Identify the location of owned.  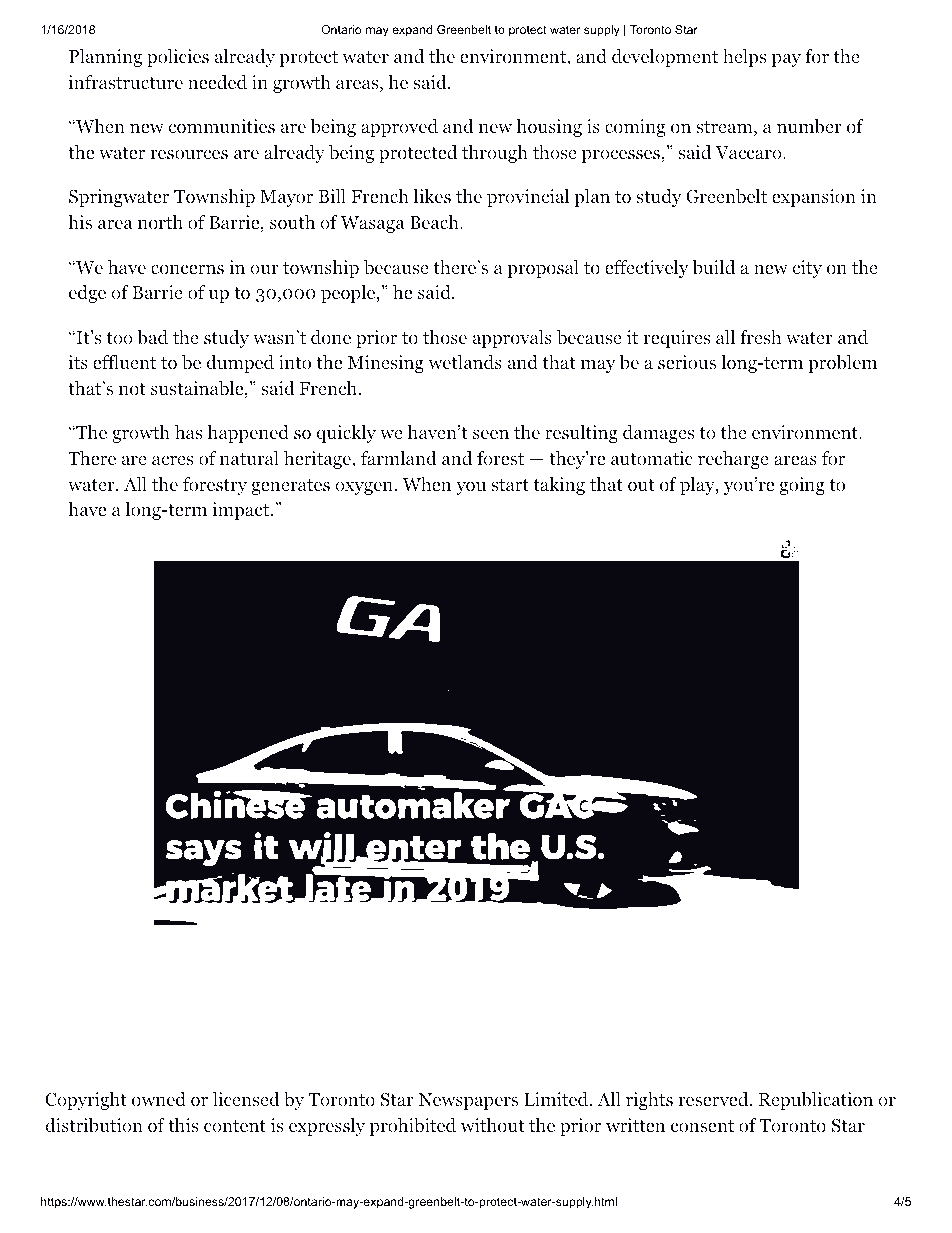
(159, 1099).
